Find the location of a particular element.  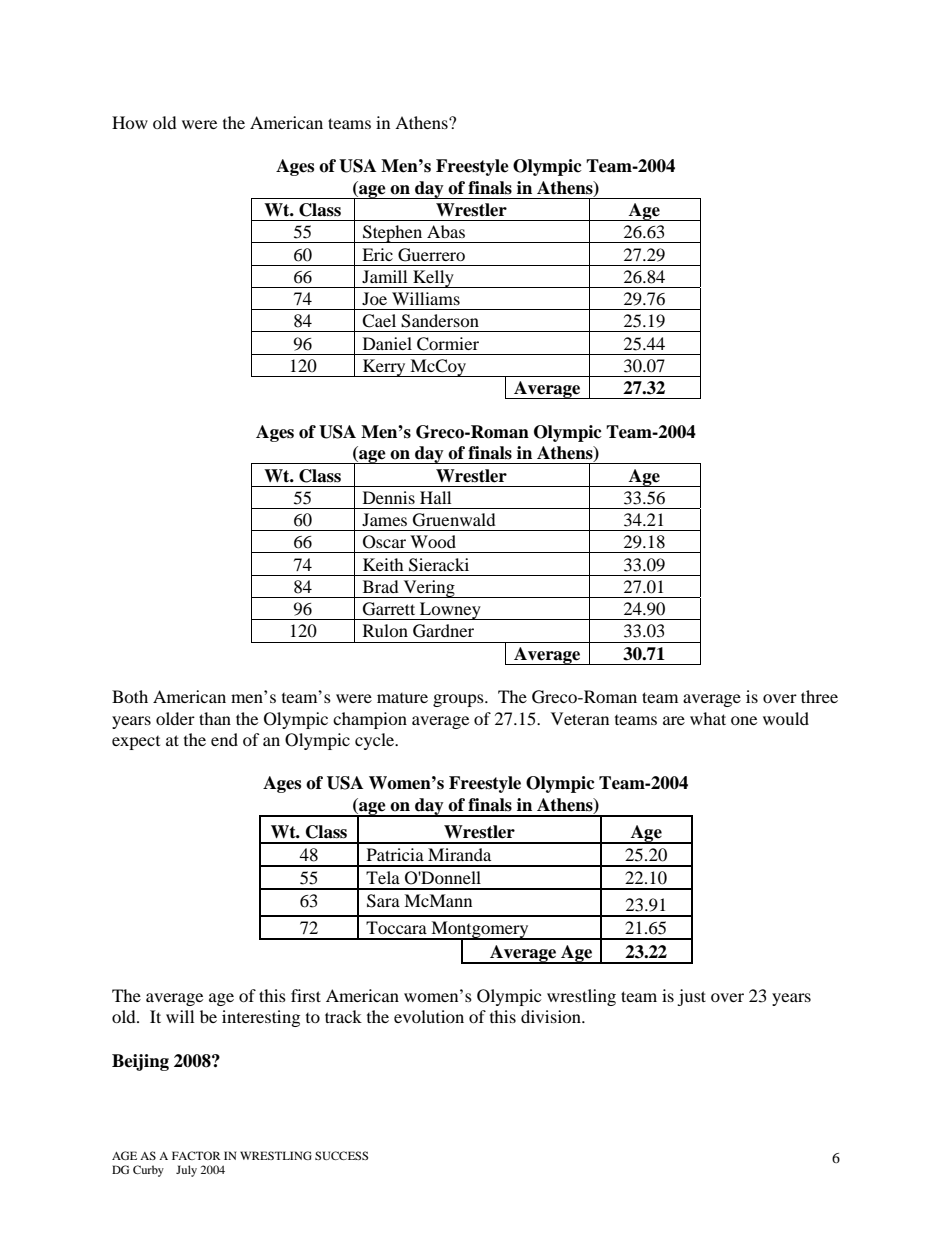

SUCCESS is located at coordinates (341, 1155).
